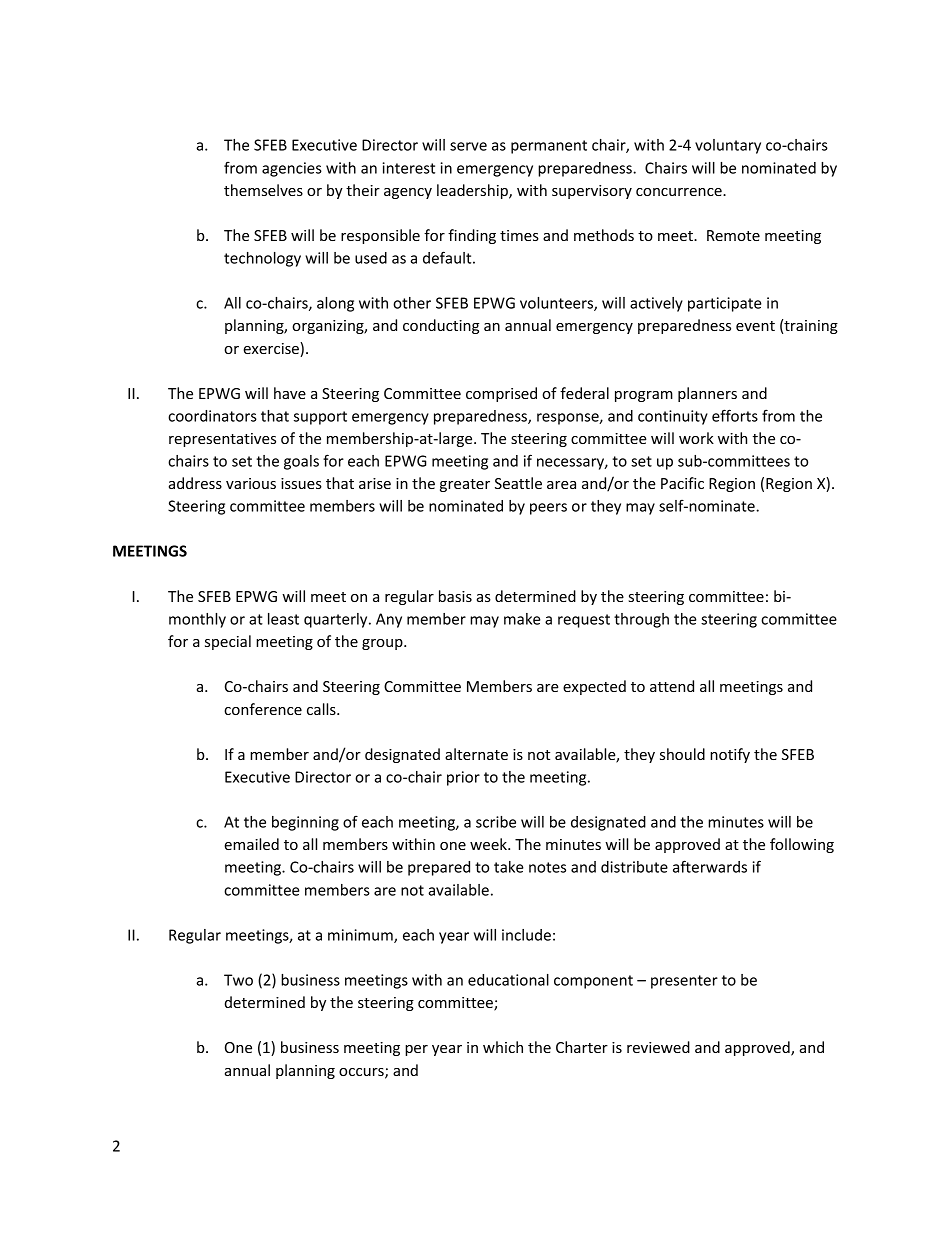 Image resolution: width=952 pixels, height=1233 pixels. Describe the element at coordinates (238, 980) in the document. I see `Two` at that location.
